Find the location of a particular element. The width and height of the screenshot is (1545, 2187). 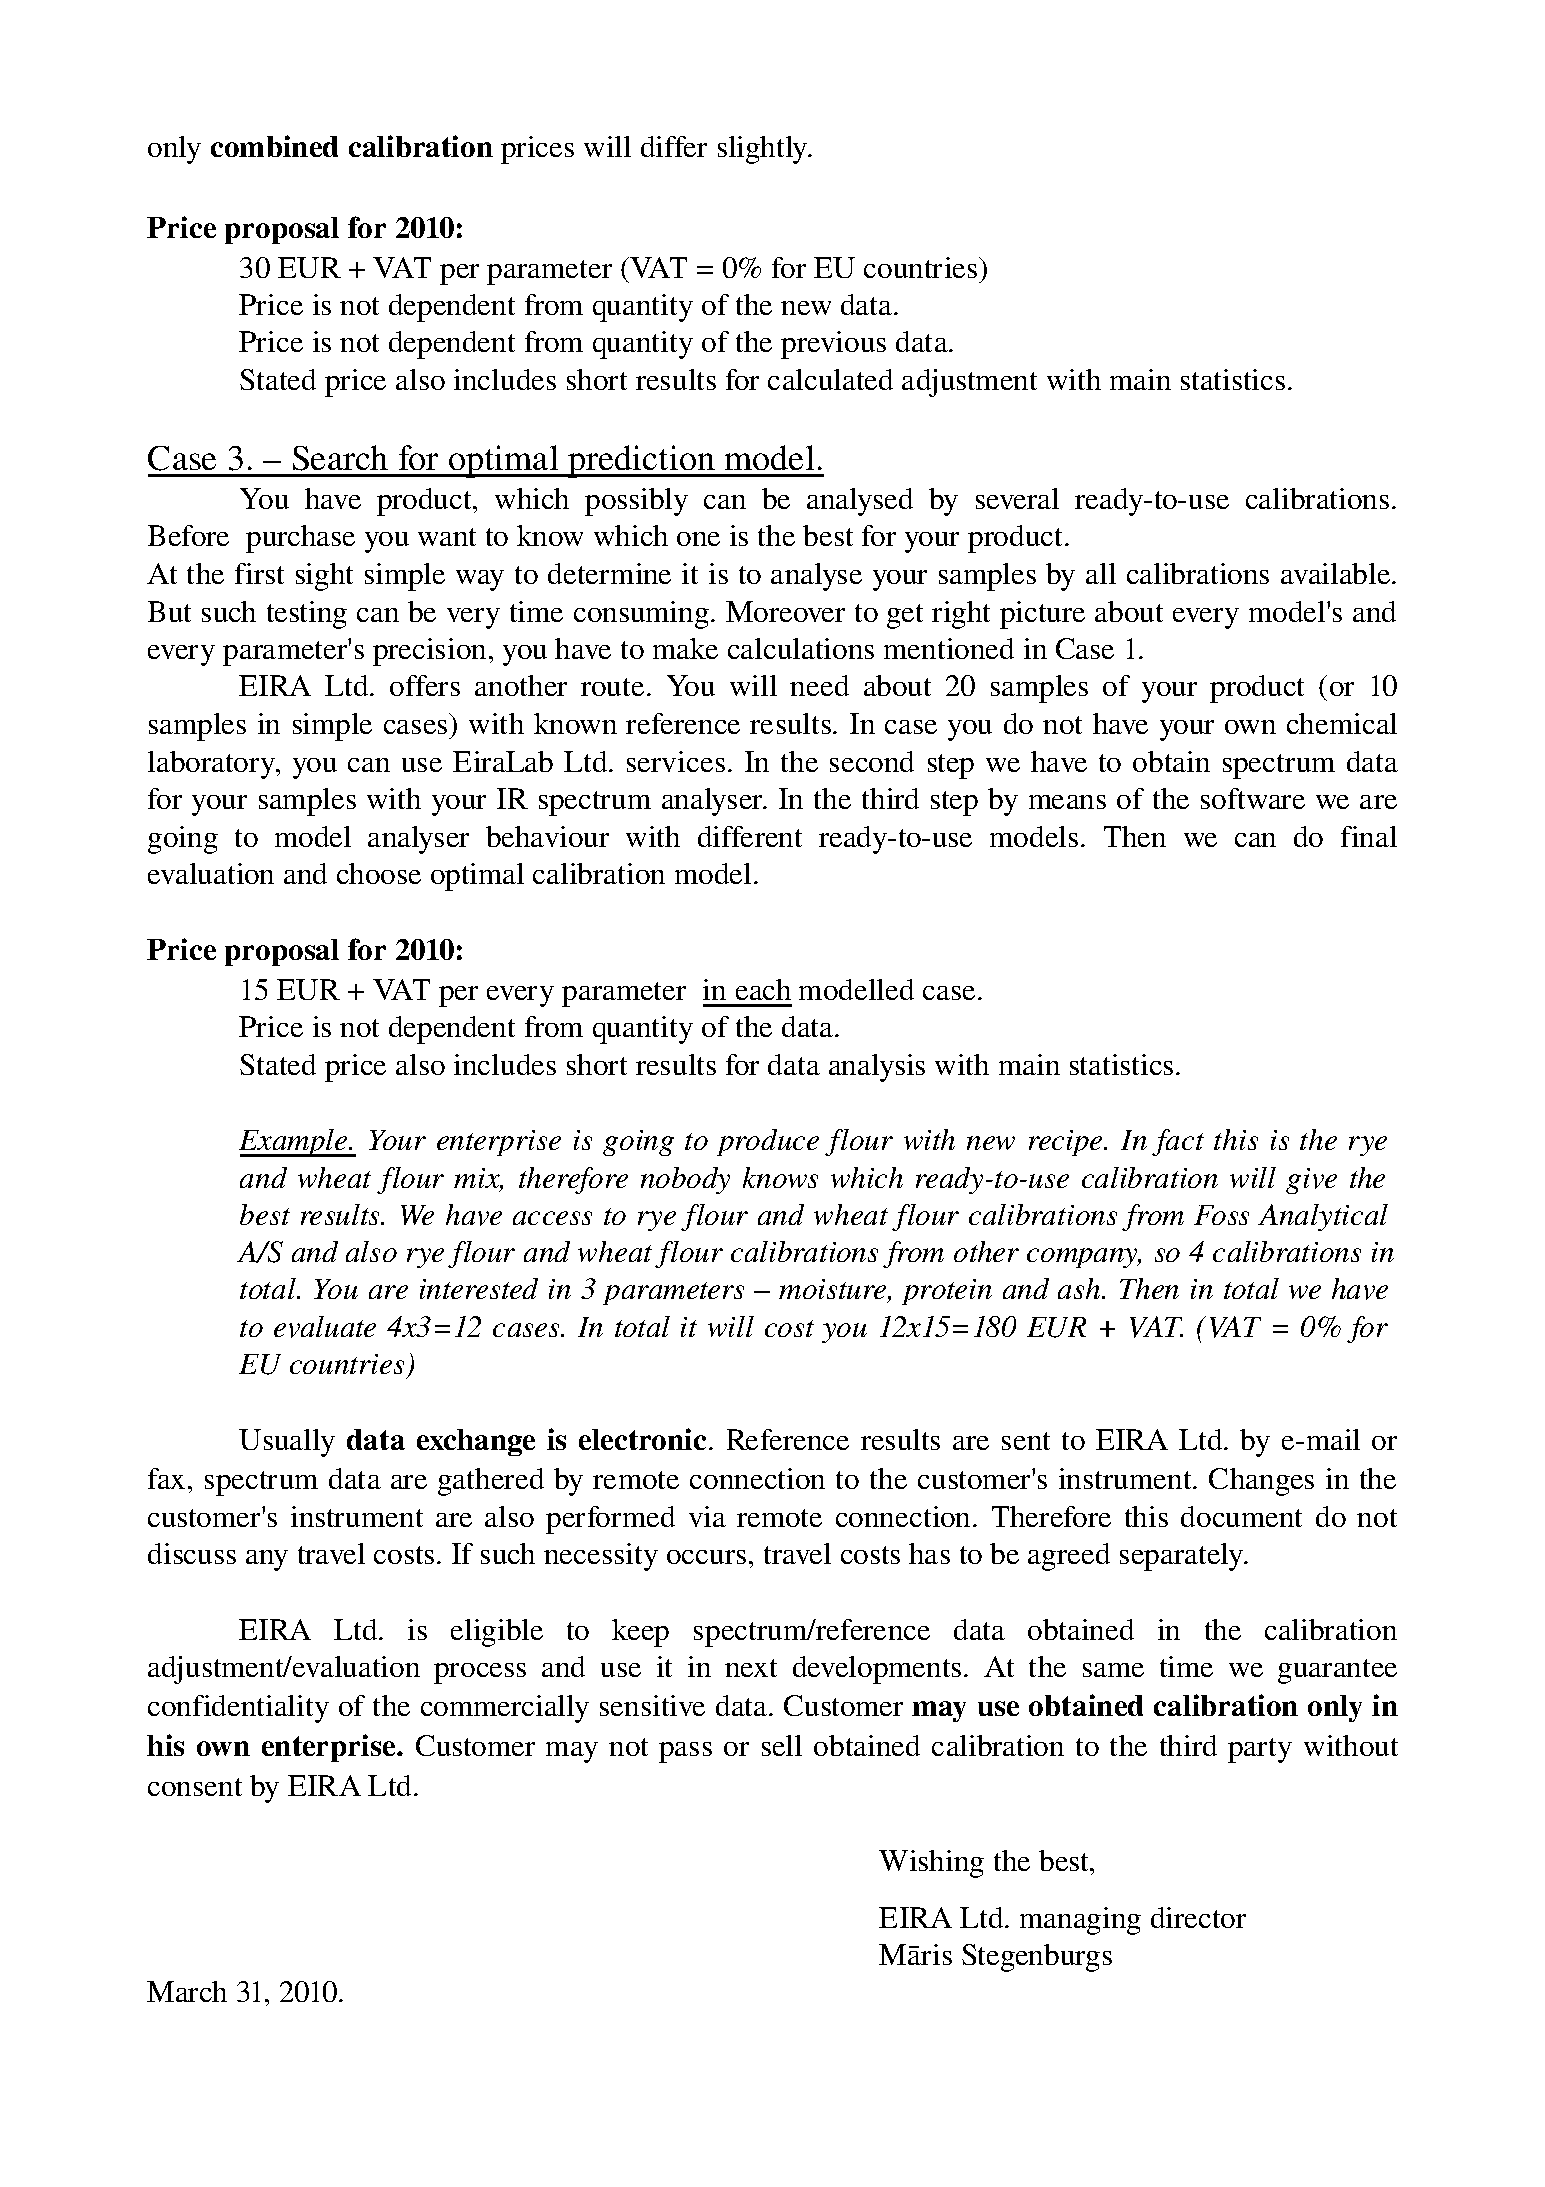

via is located at coordinates (707, 1516).
